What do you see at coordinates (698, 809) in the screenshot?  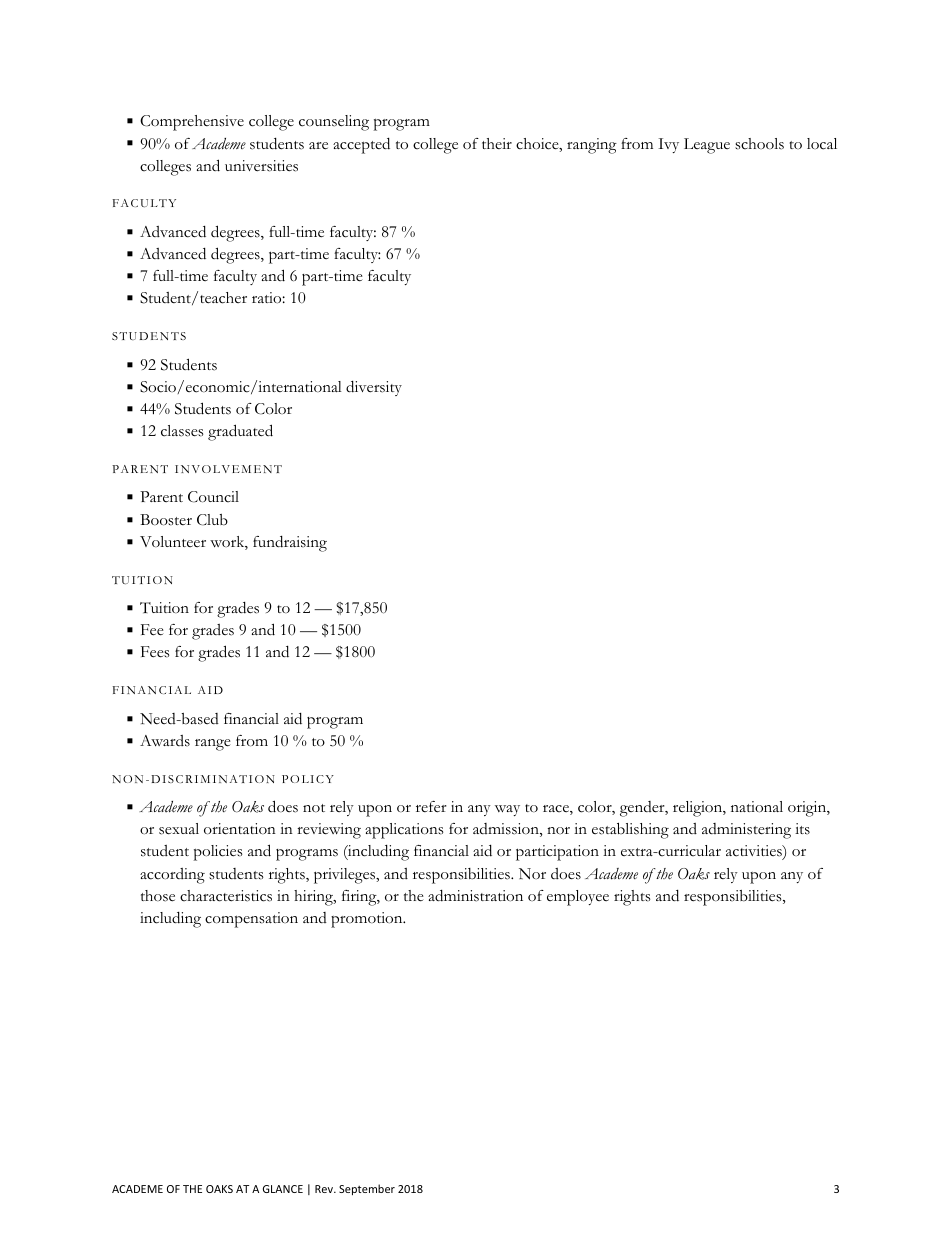 I see `religion` at bounding box center [698, 809].
